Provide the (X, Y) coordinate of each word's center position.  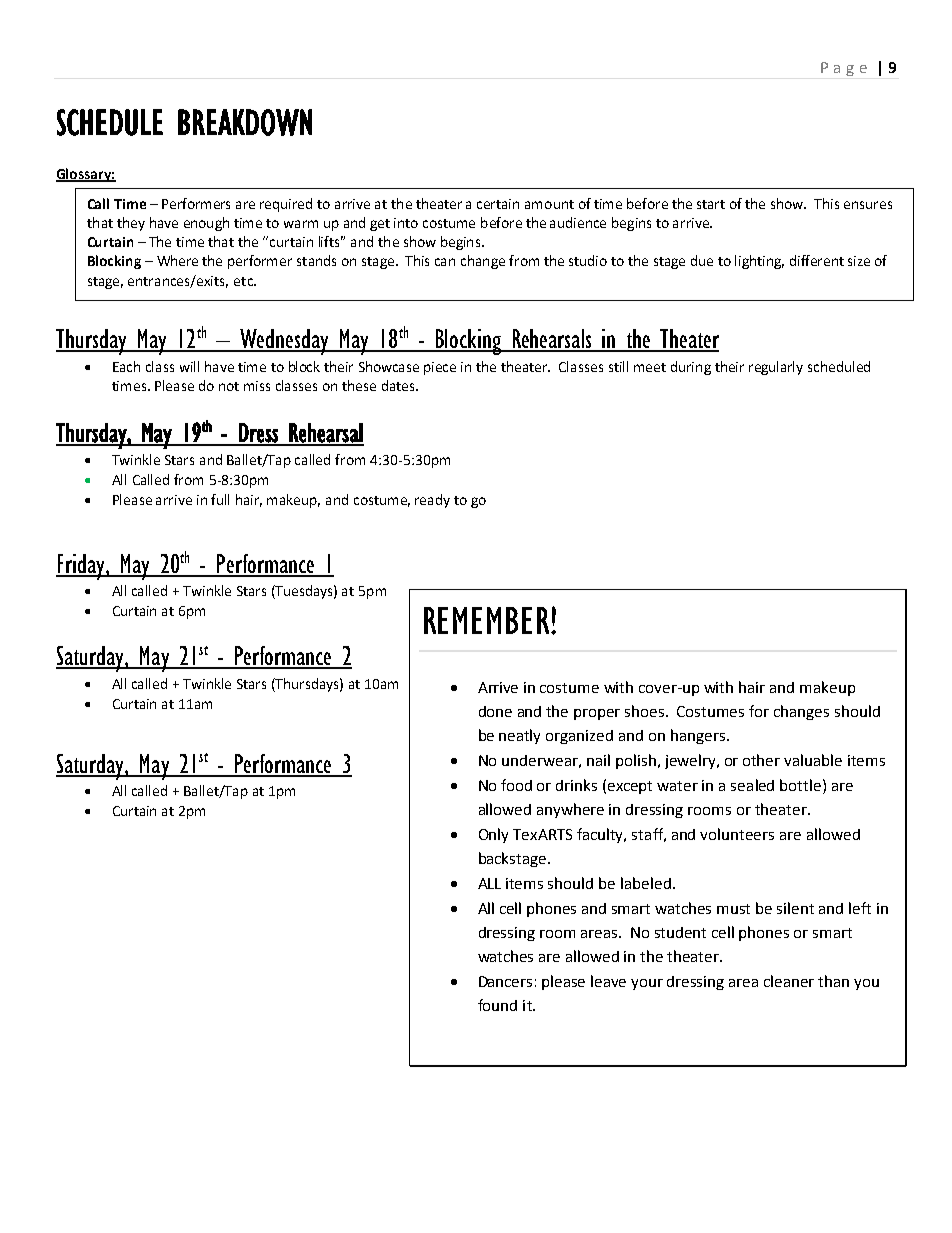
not (229, 386)
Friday (81, 567)
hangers (698, 736)
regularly (776, 368)
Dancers (505, 981)
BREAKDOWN (245, 122)
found (497, 1005)
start (711, 204)
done (495, 711)
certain (498, 204)
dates (399, 385)
